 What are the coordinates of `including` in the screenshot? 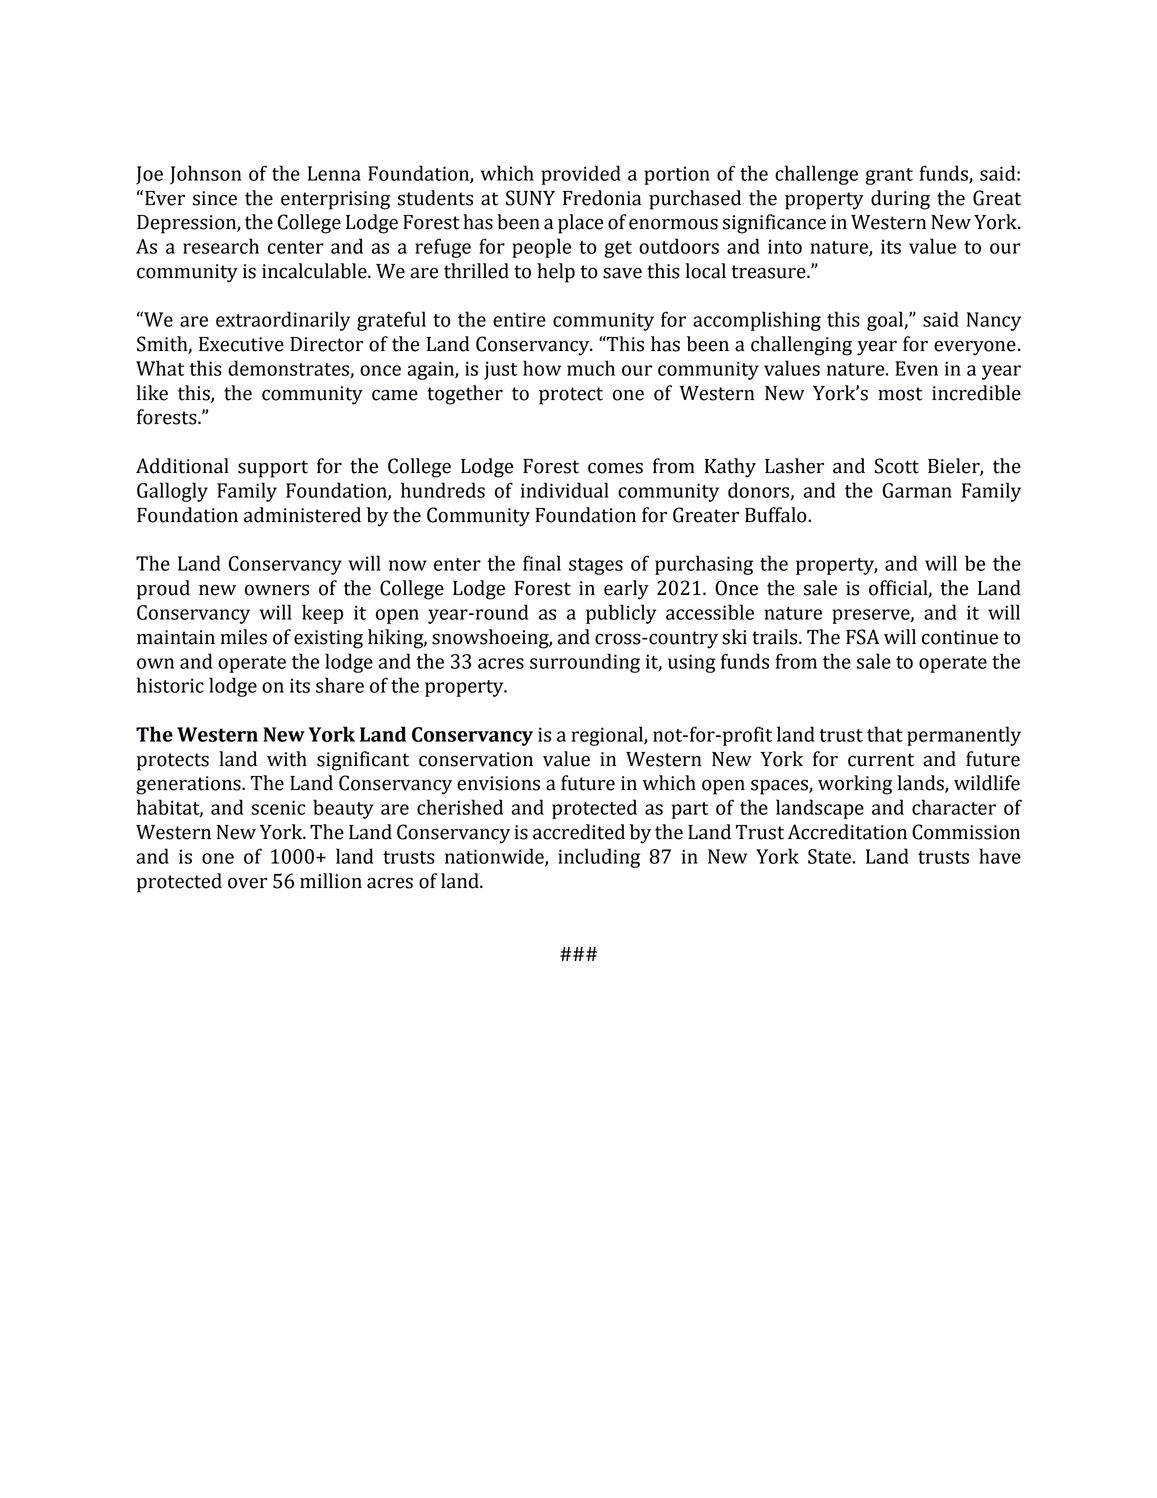 It's located at (599, 858).
